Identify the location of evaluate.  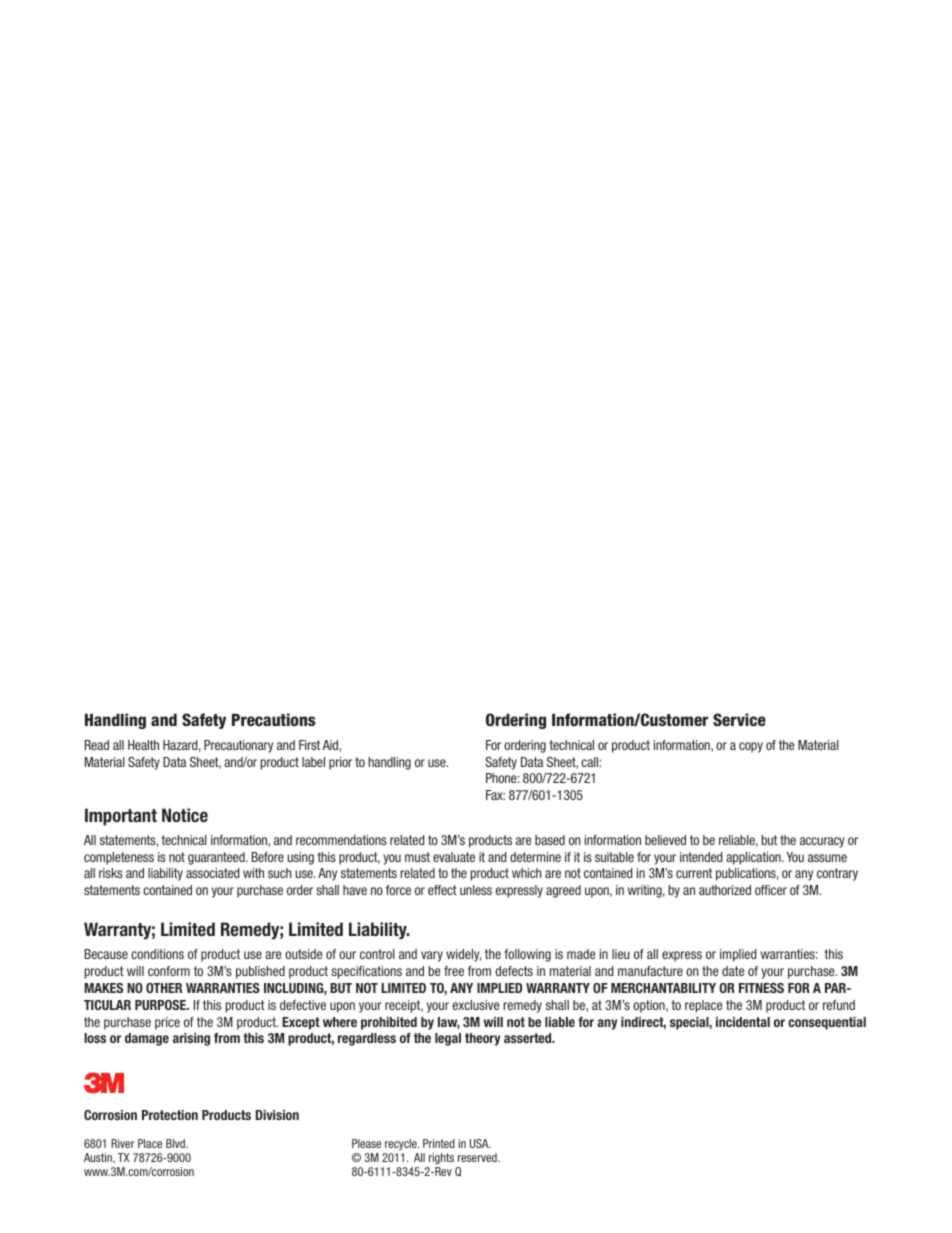
(454, 857).
